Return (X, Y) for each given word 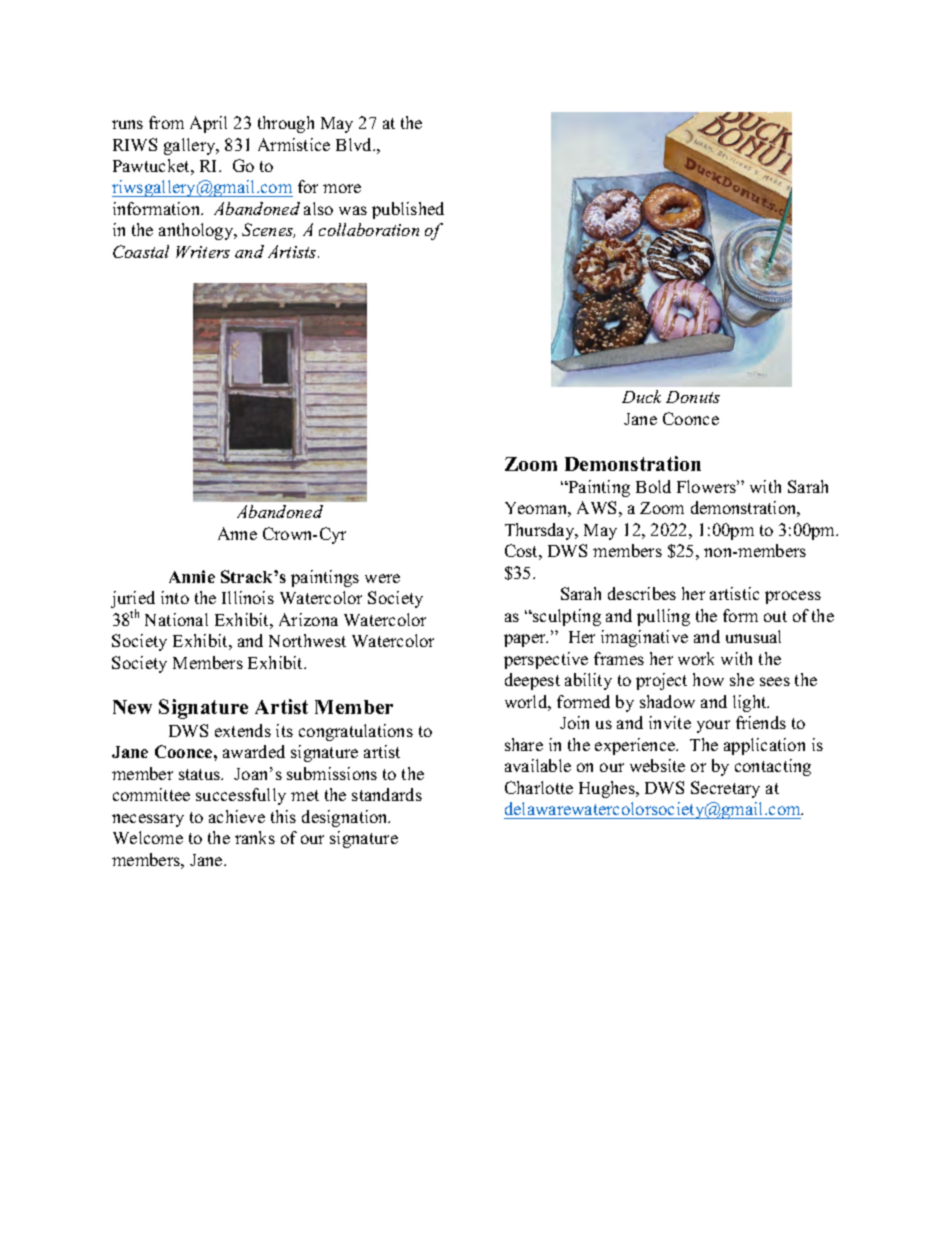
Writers (203, 252)
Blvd (355, 144)
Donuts (693, 397)
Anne (237, 533)
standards (387, 794)
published (408, 210)
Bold (653, 486)
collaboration (369, 229)
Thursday (541, 531)
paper (526, 640)
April (208, 124)
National (176, 619)
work (696, 658)
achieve (237, 816)
